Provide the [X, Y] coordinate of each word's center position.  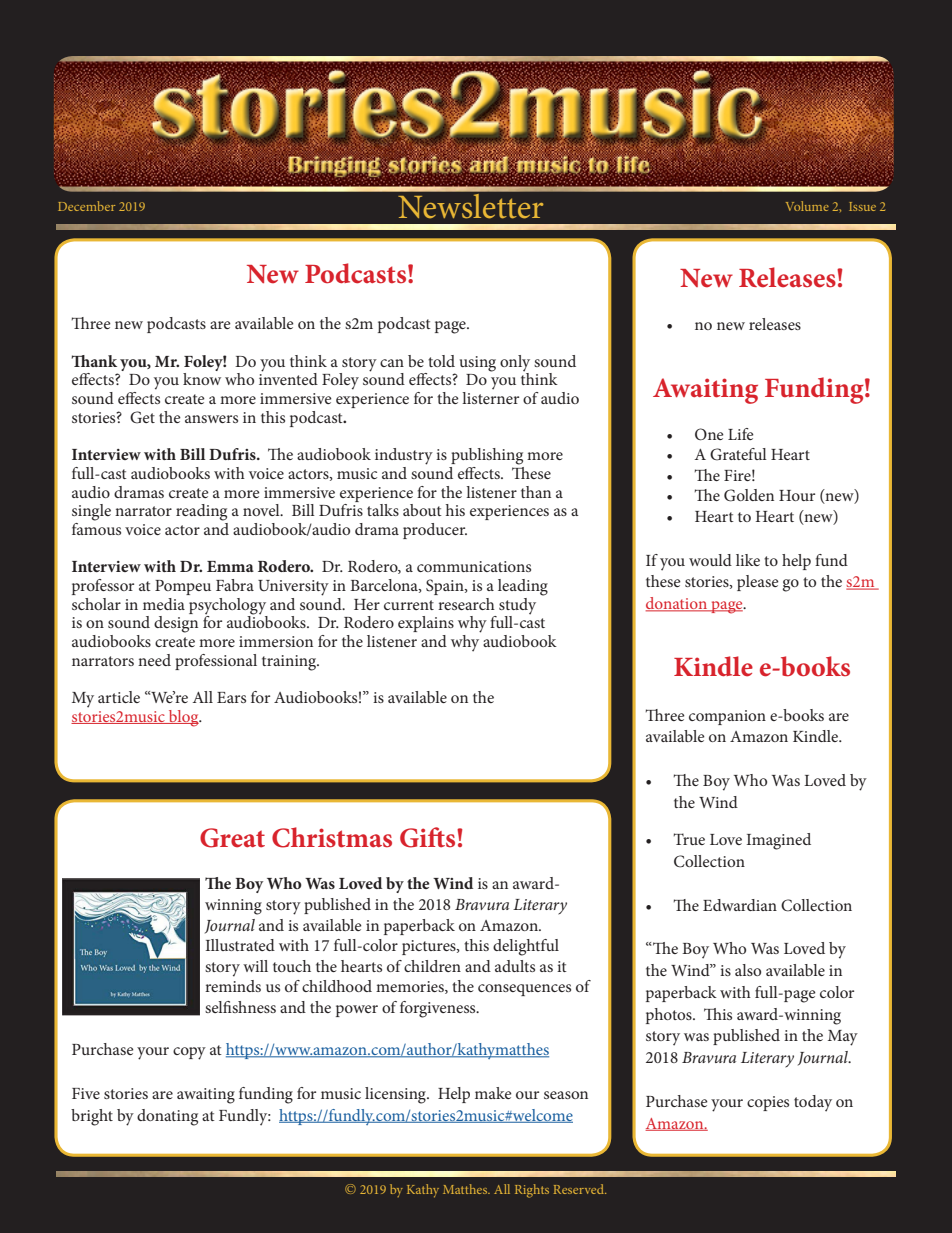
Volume [807, 206]
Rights [532, 1191]
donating [167, 1117]
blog [184, 718]
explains [426, 624]
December [86, 206]
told [441, 361]
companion [727, 717]
